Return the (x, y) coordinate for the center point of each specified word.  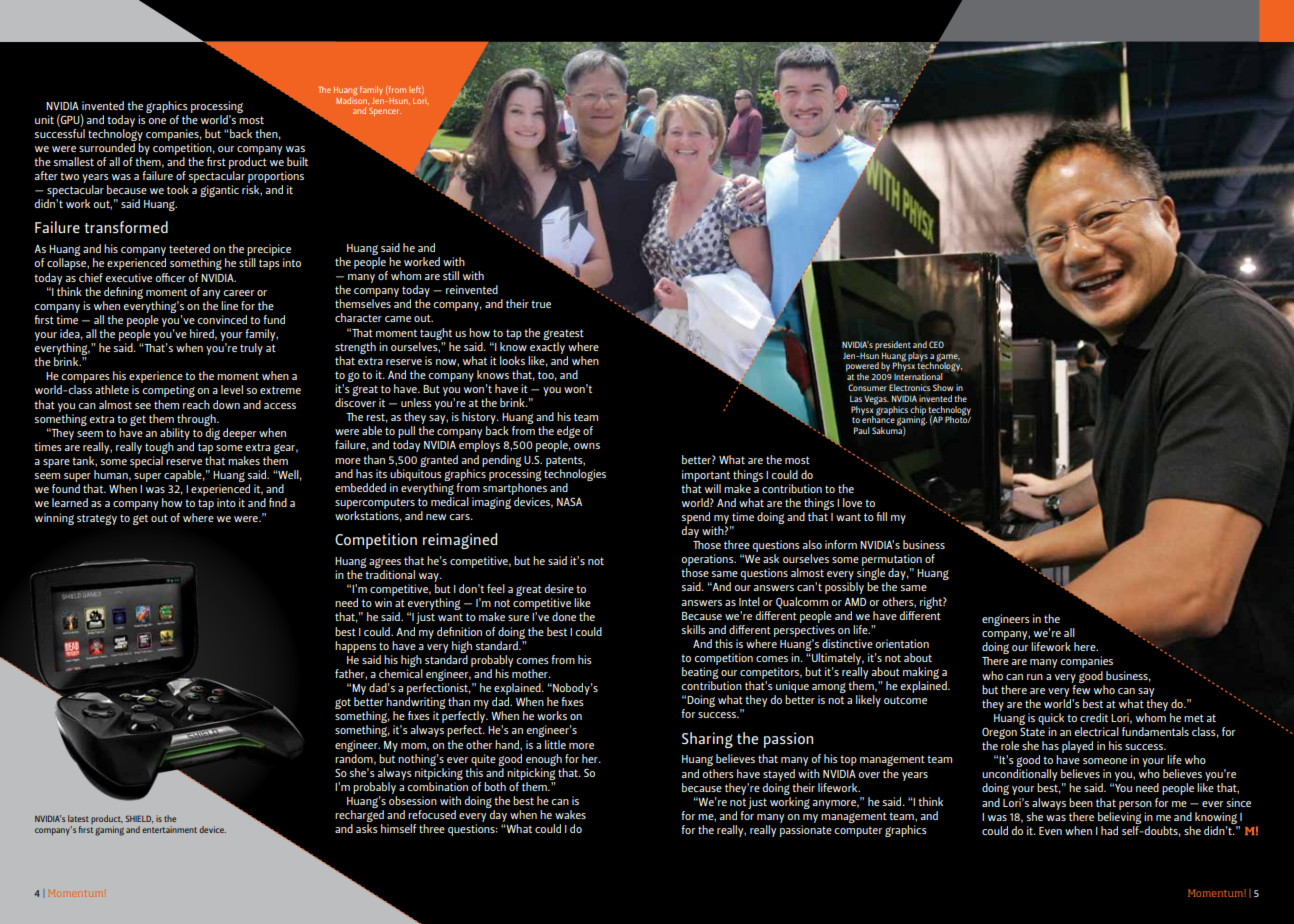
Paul (861, 430)
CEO (936, 344)
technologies (575, 473)
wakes (570, 814)
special (146, 462)
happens (355, 647)
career (238, 293)
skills (694, 629)
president (893, 345)
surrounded (107, 147)
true (541, 304)
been (1081, 802)
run (1035, 677)
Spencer (385, 112)
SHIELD (139, 819)
